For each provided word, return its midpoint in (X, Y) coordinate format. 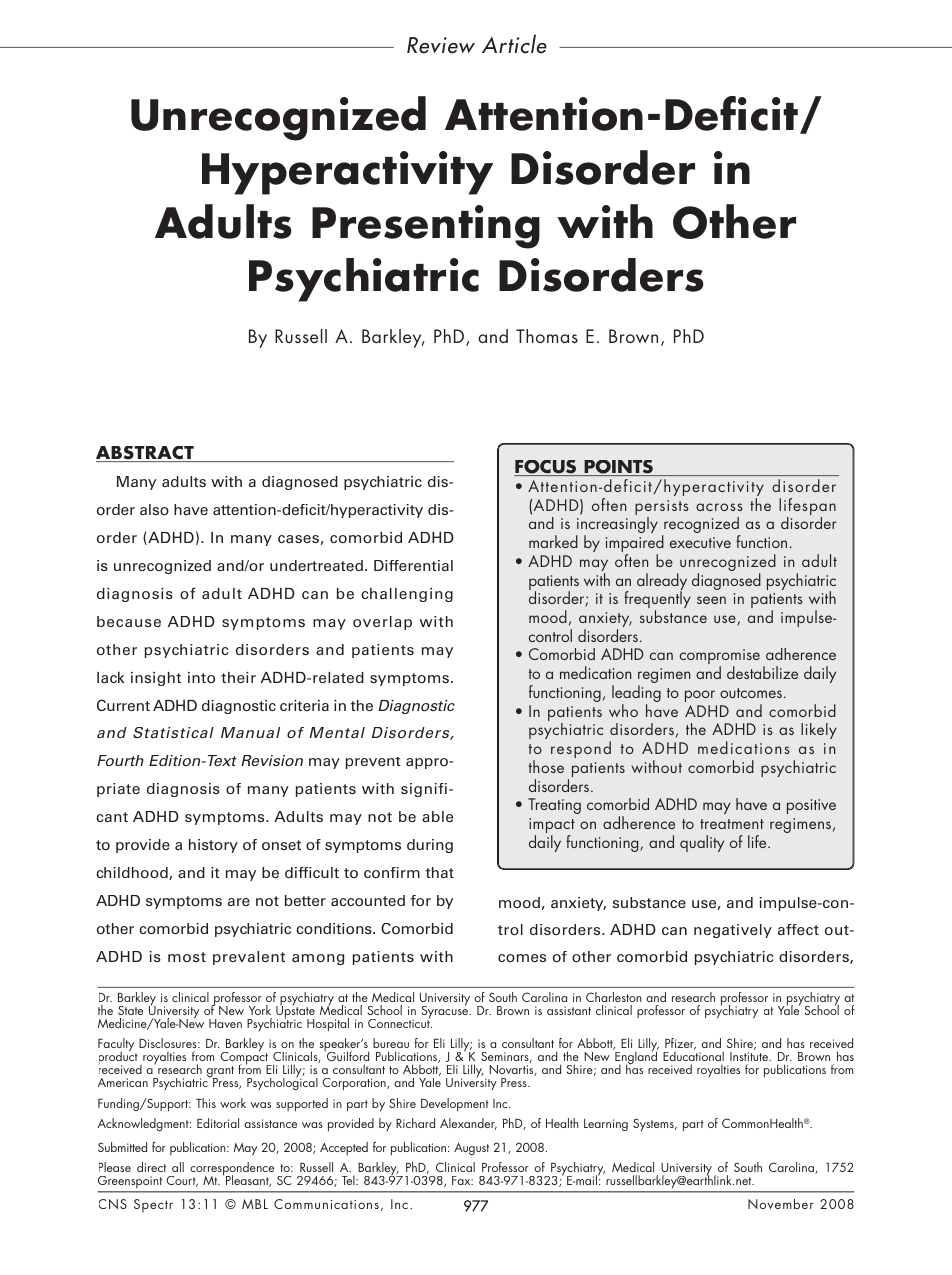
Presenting (426, 227)
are (239, 902)
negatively (733, 931)
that (439, 872)
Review (441, 45)
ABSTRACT (146, 454)
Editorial (218, 1123)
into (201, 677)
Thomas (547, 336)
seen (711, 600)
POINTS (618, 468)
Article (514, 44)
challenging (407, 595)
